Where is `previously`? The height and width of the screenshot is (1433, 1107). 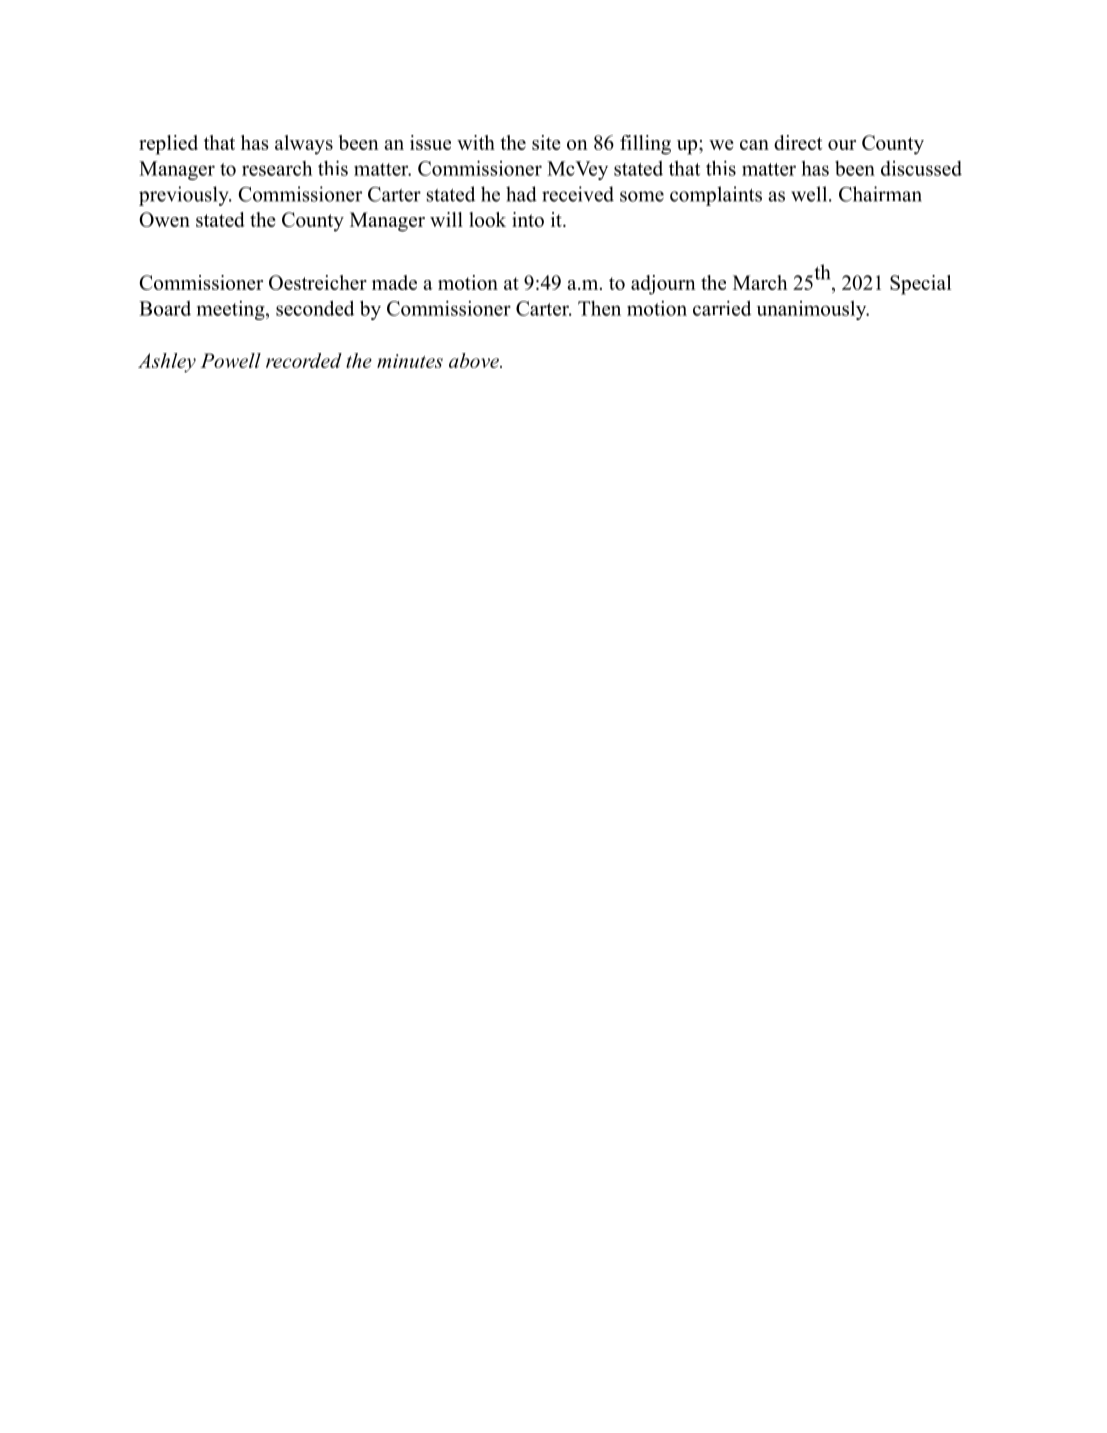 previously is located at coordinates (185, 196).
